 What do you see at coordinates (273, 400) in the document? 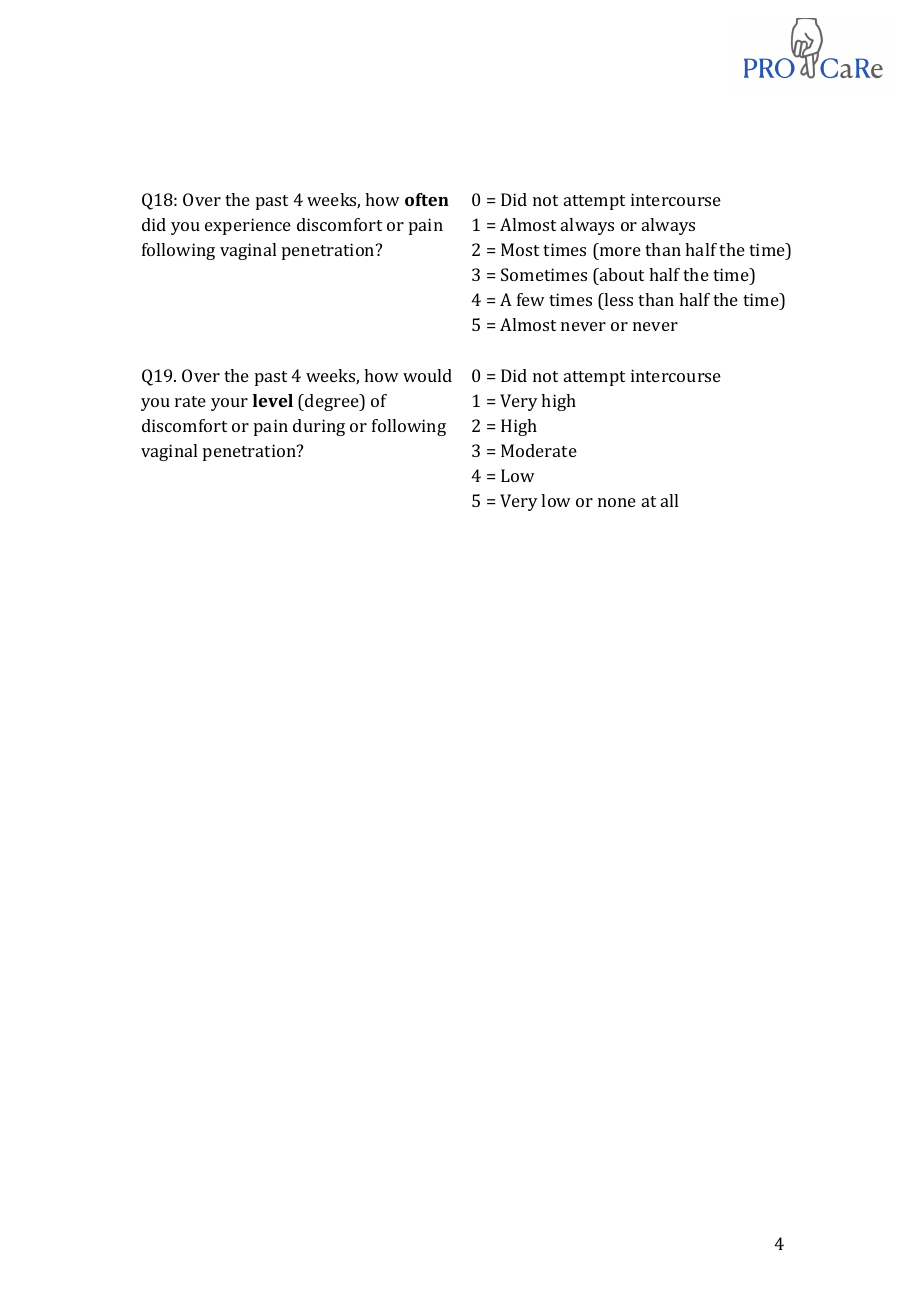
I see `level` at bounding box center [273, 400].
